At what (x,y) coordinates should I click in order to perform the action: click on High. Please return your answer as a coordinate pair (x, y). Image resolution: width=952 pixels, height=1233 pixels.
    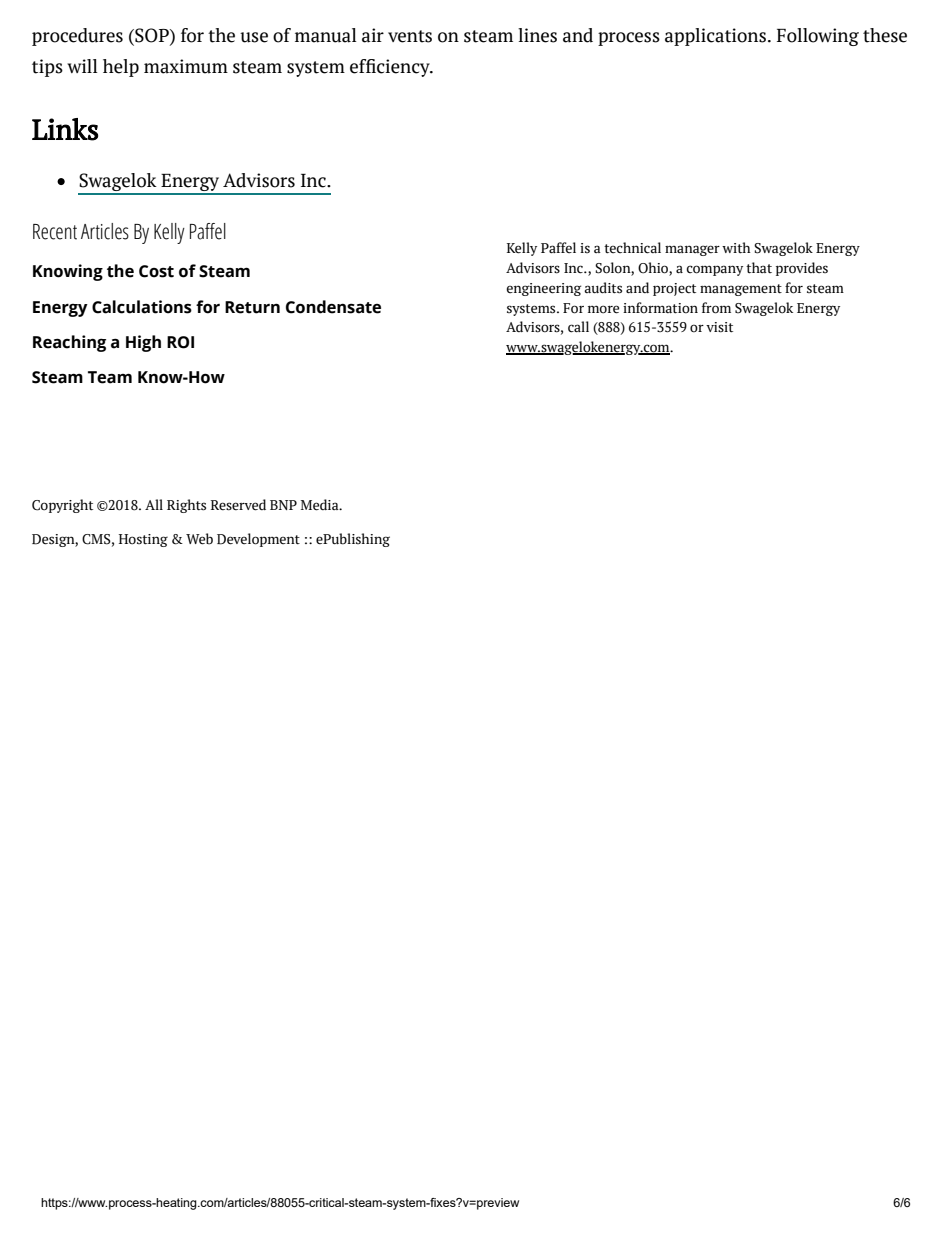
    Looking at the image, I should click on (143, 343).
